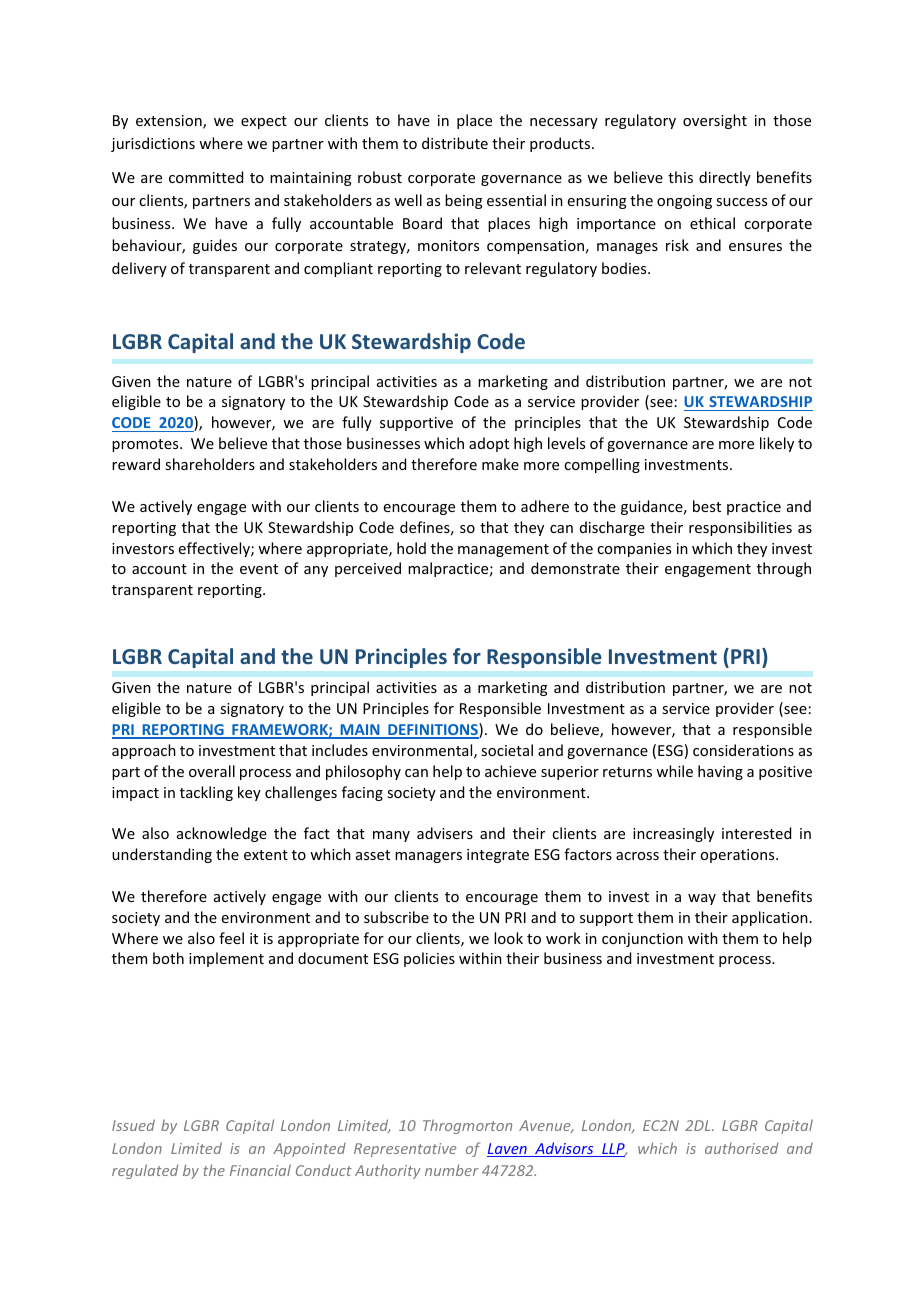  I want to click on committed, so click(206, 177).
